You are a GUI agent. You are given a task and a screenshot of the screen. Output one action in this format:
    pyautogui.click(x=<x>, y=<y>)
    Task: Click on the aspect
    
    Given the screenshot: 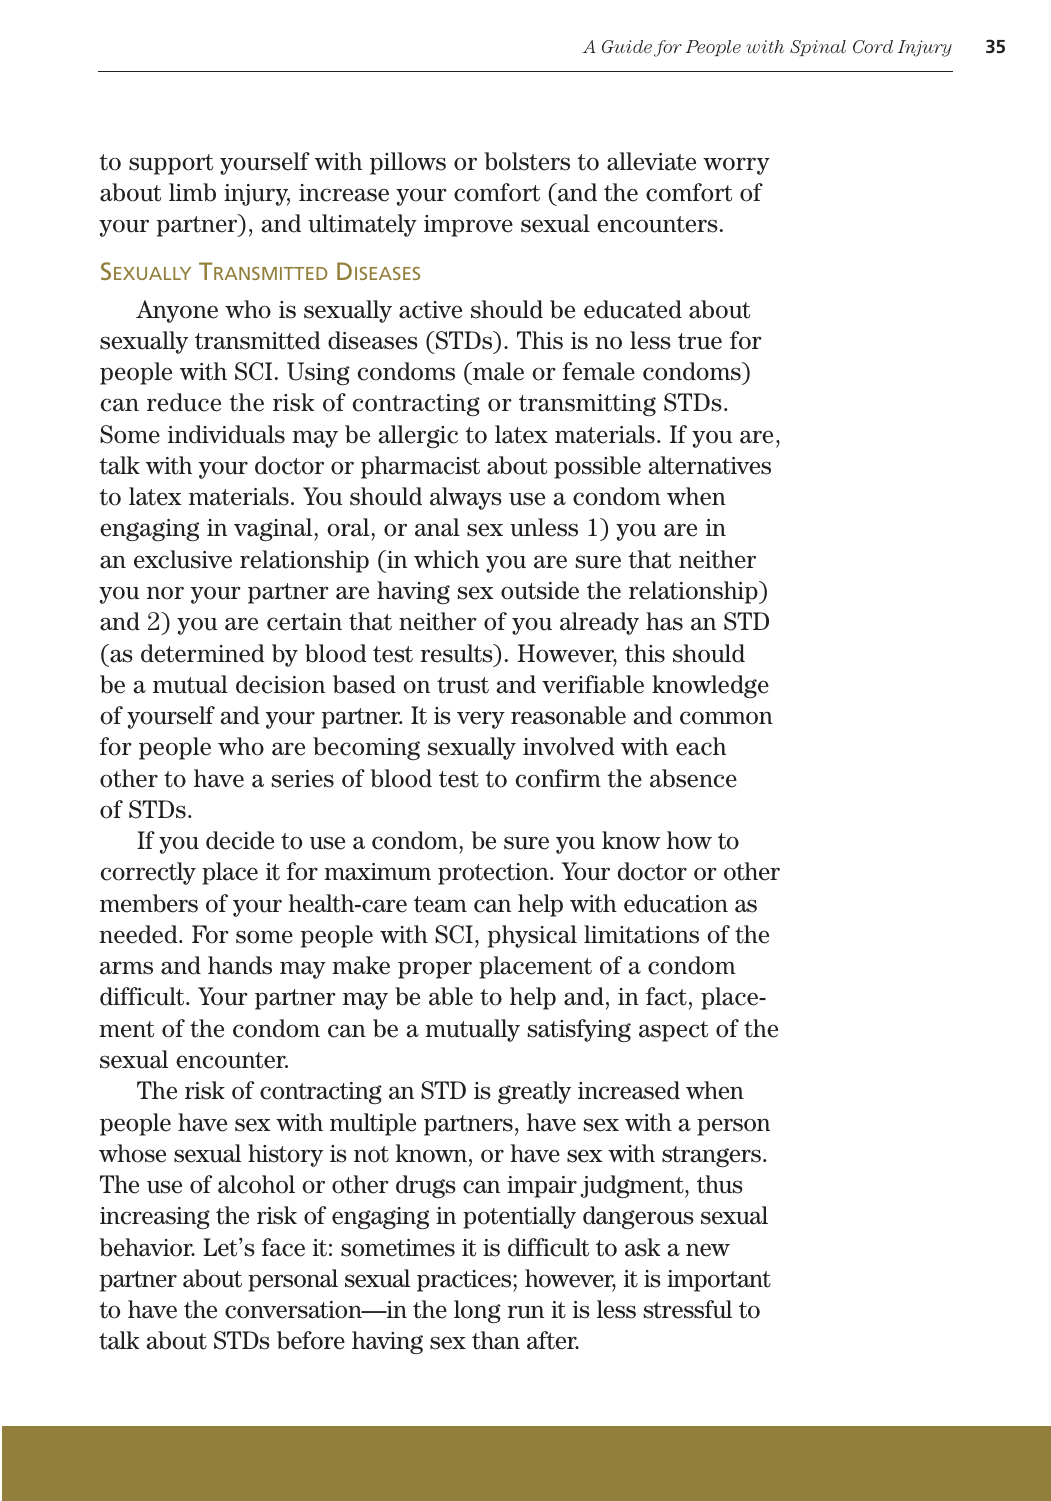 What is the action you would take?
    pyautogui.click(x=673, y=1031)
